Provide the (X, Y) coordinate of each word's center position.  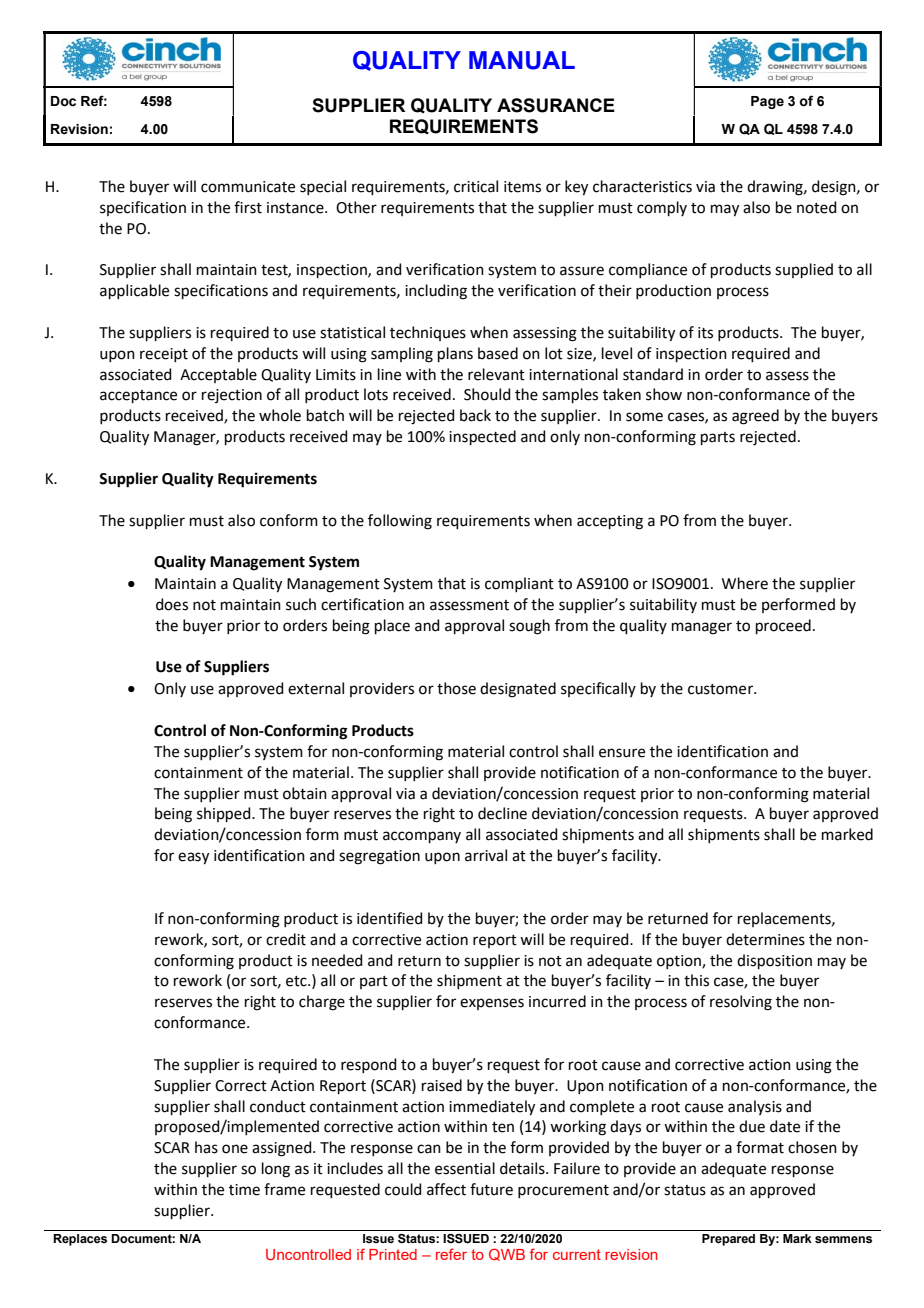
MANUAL (522, 60)
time (244, 1190)
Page (767, 102)
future (491, 1189)
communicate (248, 187)
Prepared (728, 1240)
